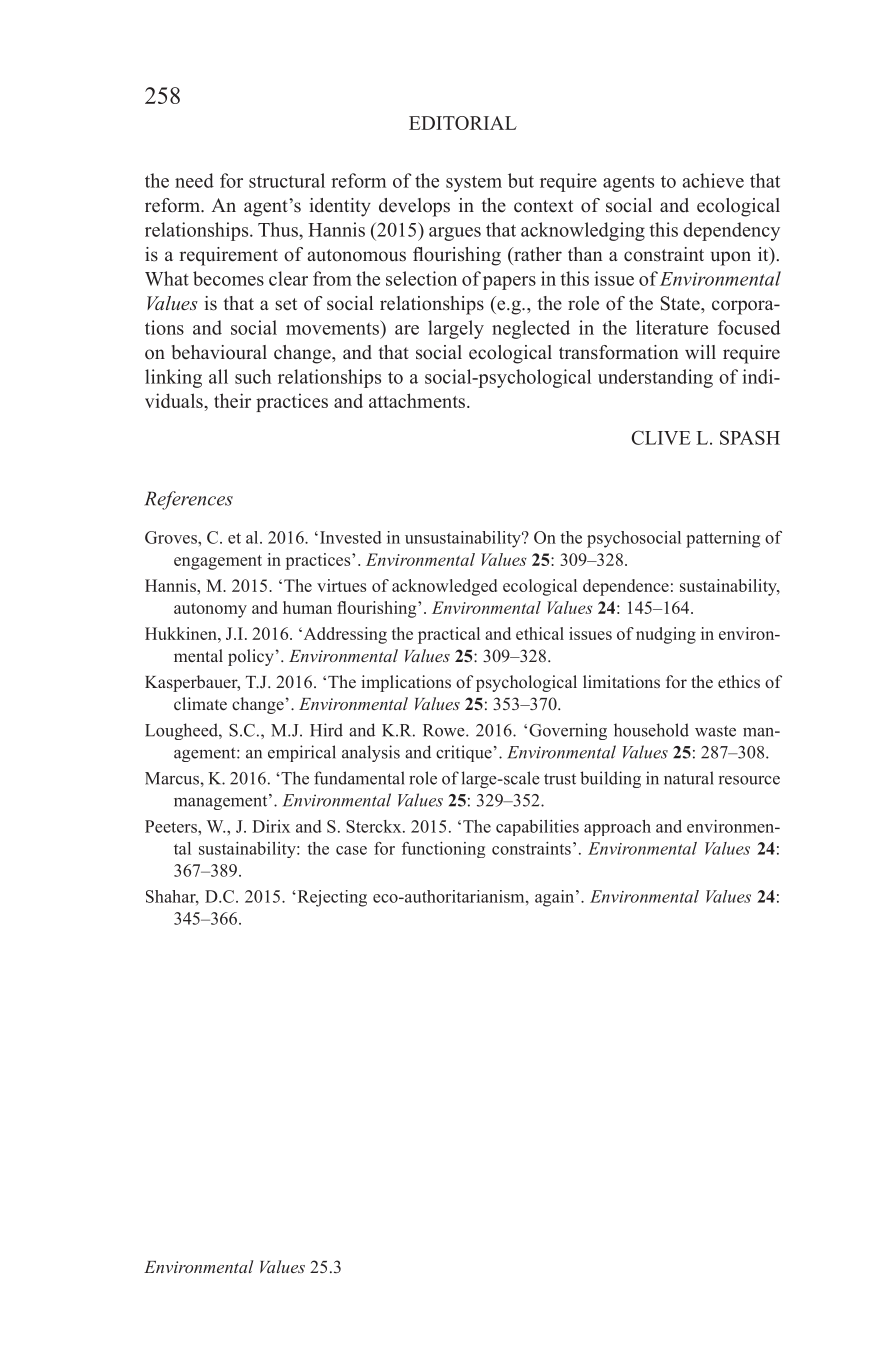 The height and width of the screenshot is (1347, 896). What do you see at coordinates (713, 180) in the screenshot?
I see `achieve` at bounding box center [713, 180].
